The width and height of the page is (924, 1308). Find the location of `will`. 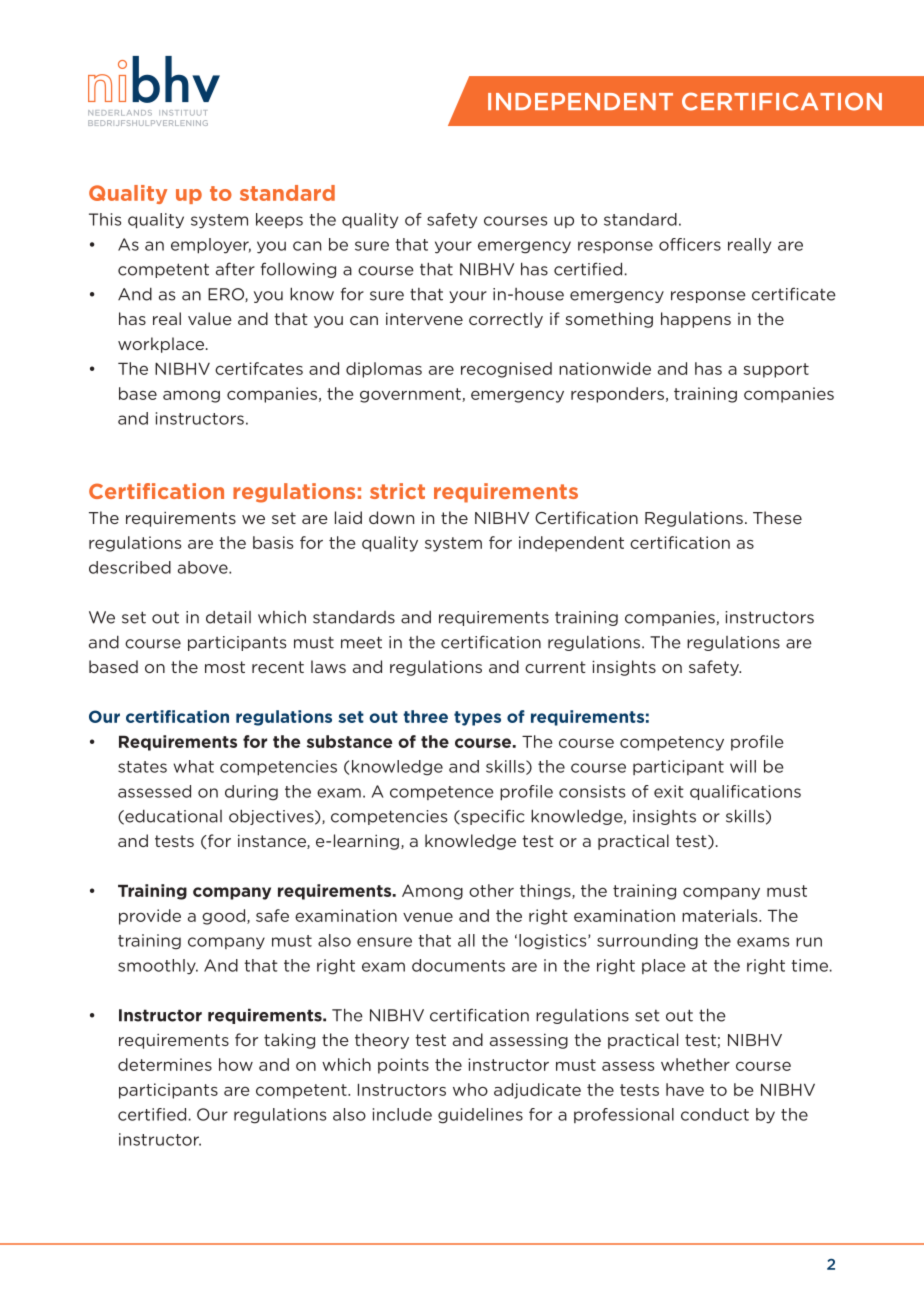

will is located at coordinates (743, 766).
